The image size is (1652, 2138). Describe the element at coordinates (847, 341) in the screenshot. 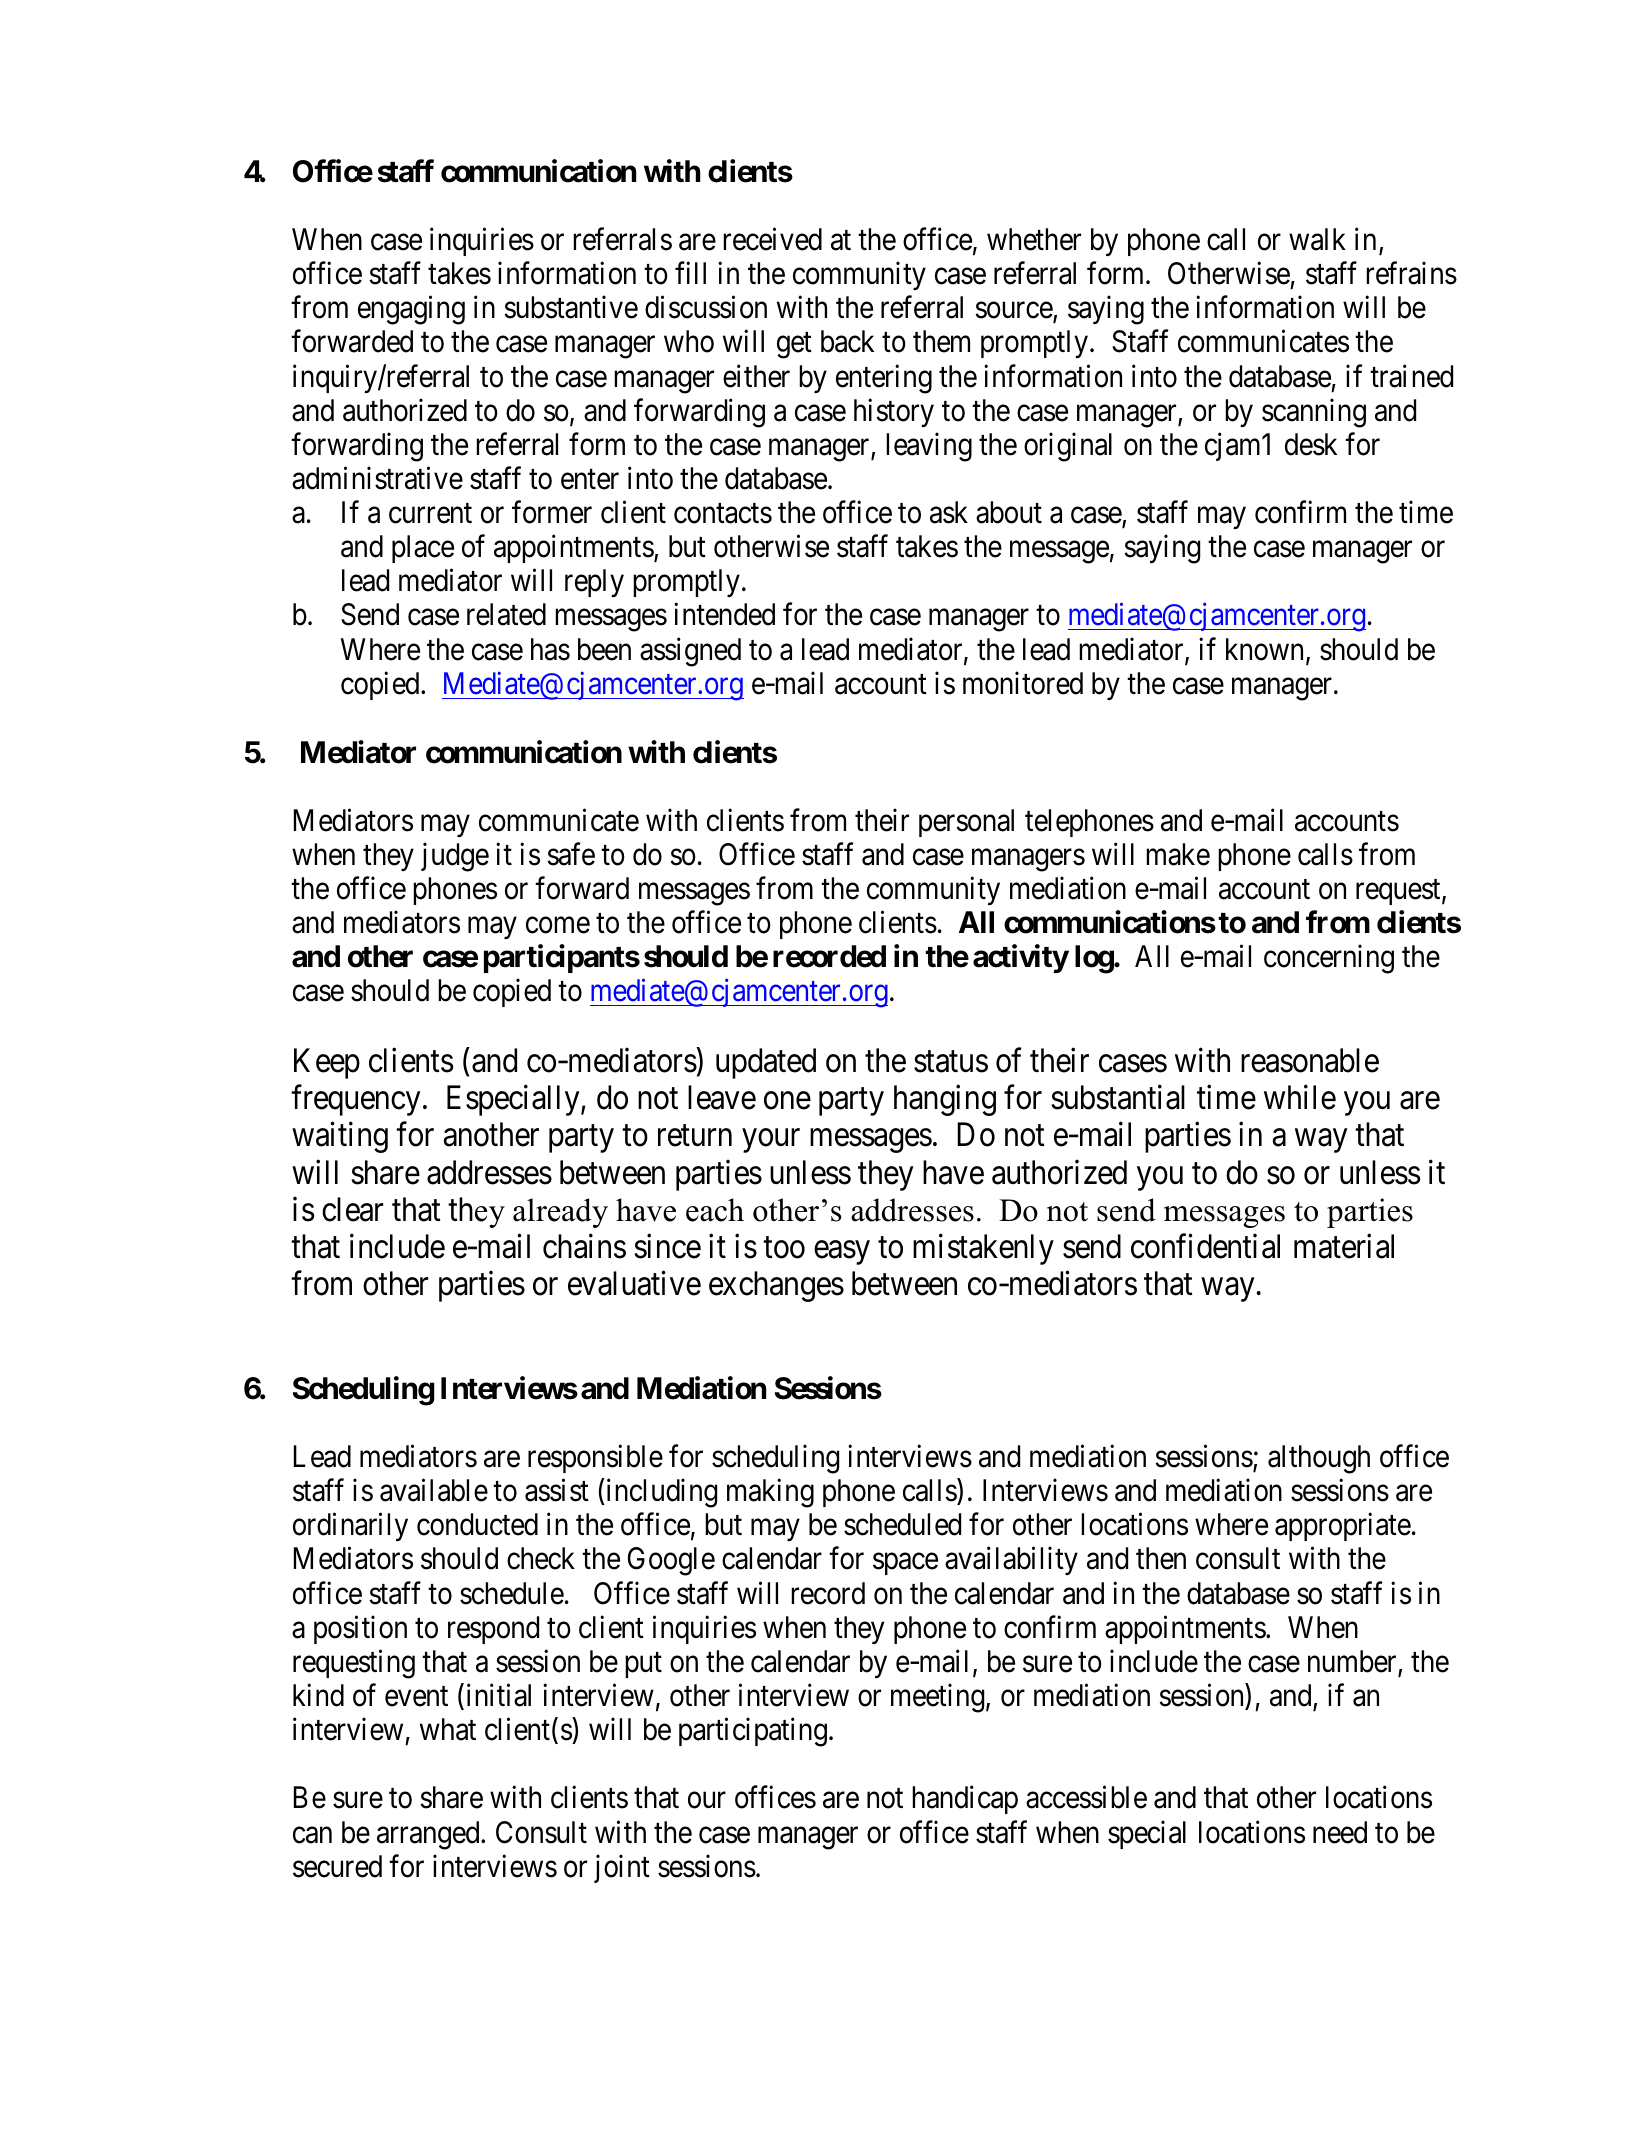

I see `back` at that location.
